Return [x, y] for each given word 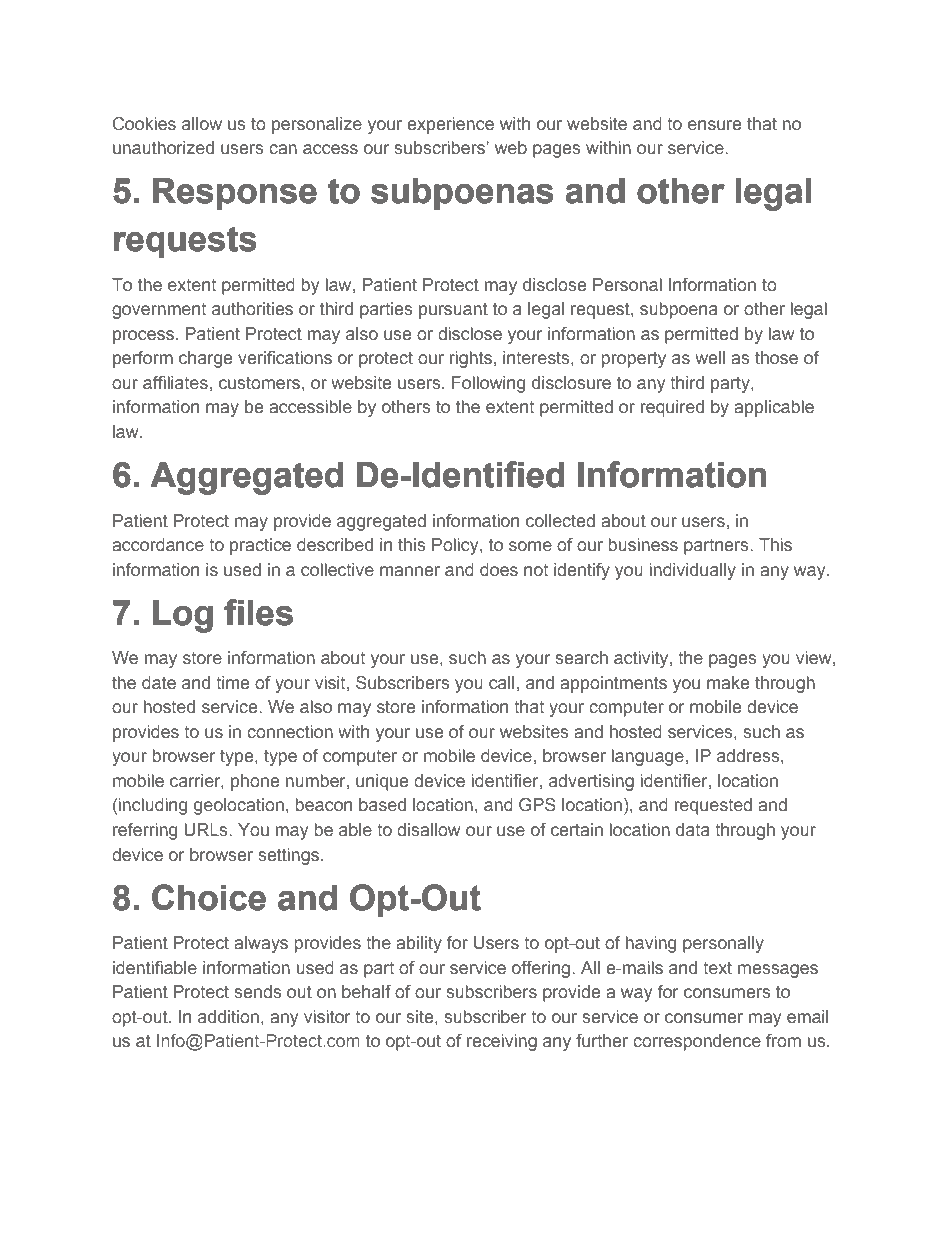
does [499, 570]
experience [450, 125]
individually [693, 571]
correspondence [697, 1042]
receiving [502, 1042]
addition [228, 1017]
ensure [714, 125]
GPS [537, 805]
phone [255, 782]
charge [205, 359]
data [693, 829]
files [258, 612]
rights [471, 359]
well [710, 357]
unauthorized [163, 148]
